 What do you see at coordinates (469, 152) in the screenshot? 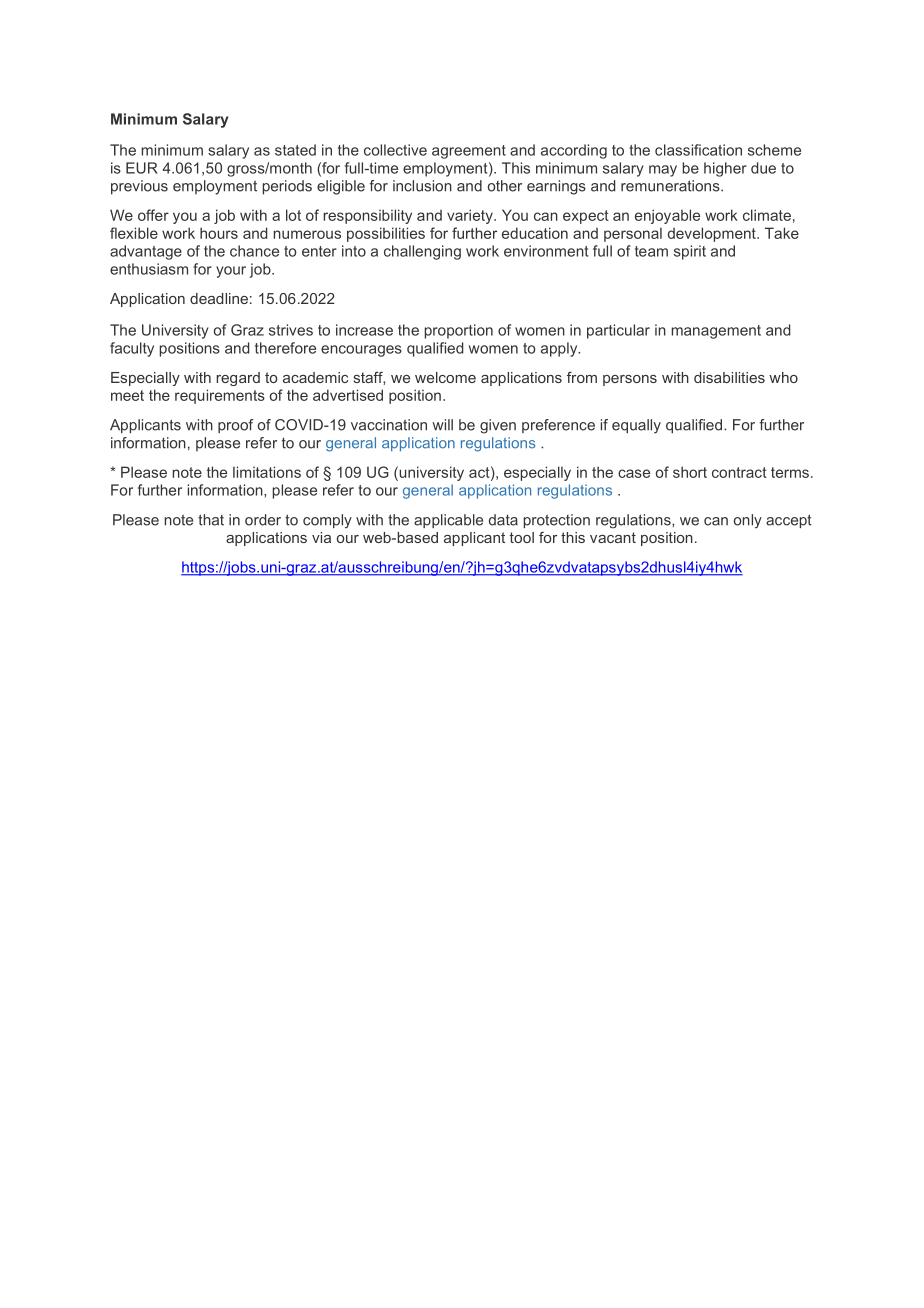
I see `agreement` at bounding box center [469, 152].
